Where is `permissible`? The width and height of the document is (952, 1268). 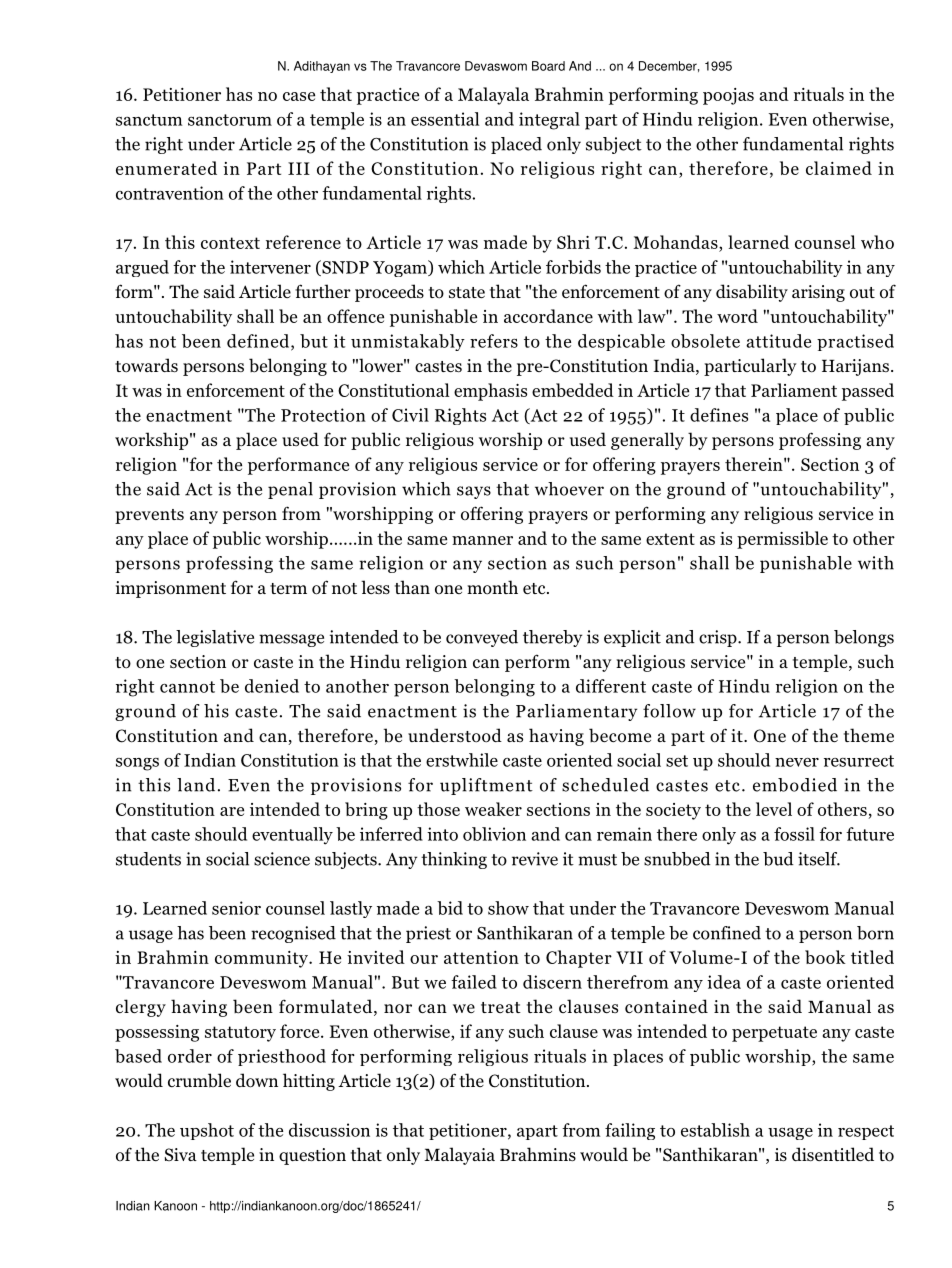 permissible is located at coordinates (782, 540).
